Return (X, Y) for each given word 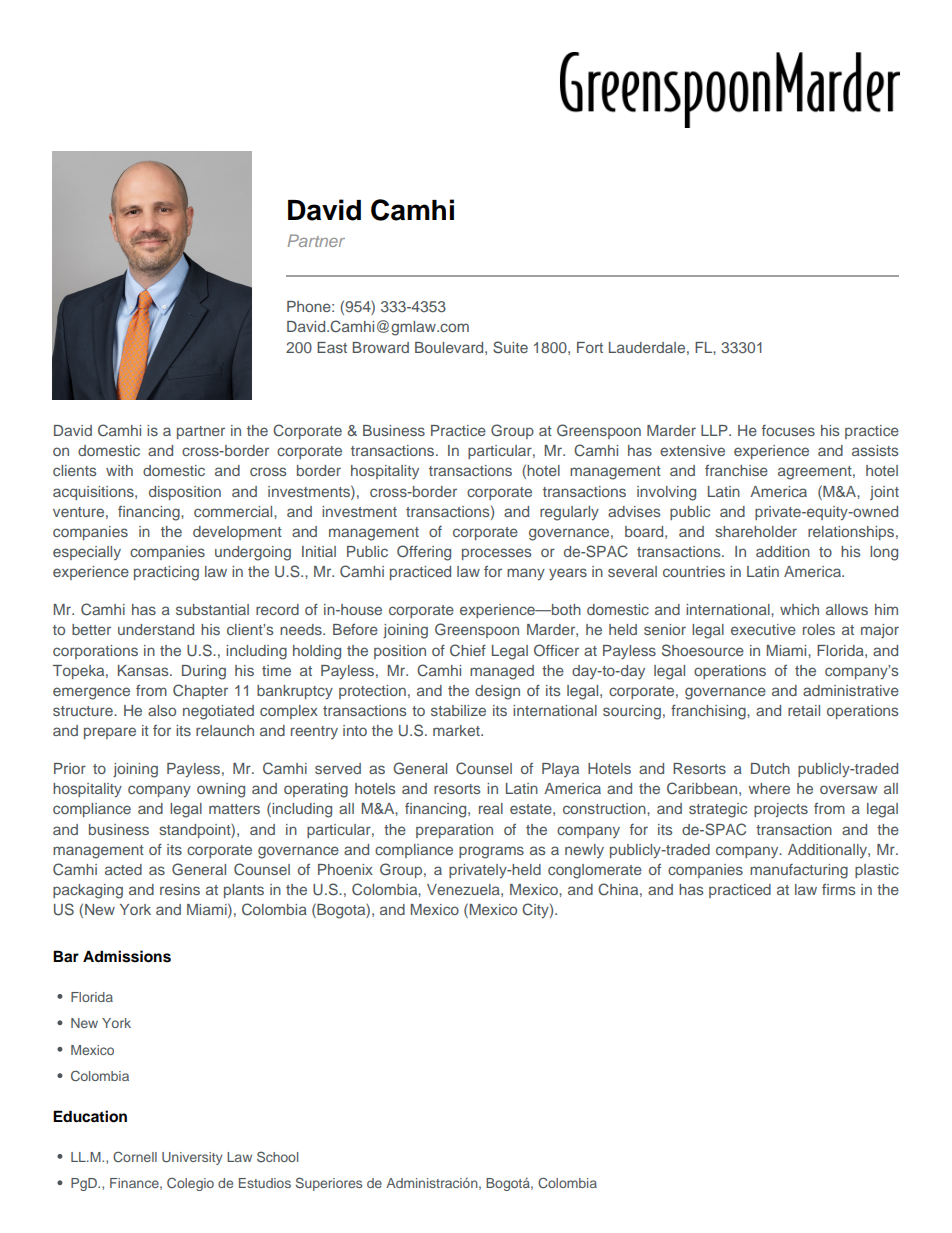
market (457, 730)
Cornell (135, 1156)
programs (491, 852)
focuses (788, 430)
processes (496, 554)
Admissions (127, 956)
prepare (110, 733)
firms (838, 889)
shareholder (756, 531)
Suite (510, 347)
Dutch (770, 768)
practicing (166, 573)
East (332, 347)
